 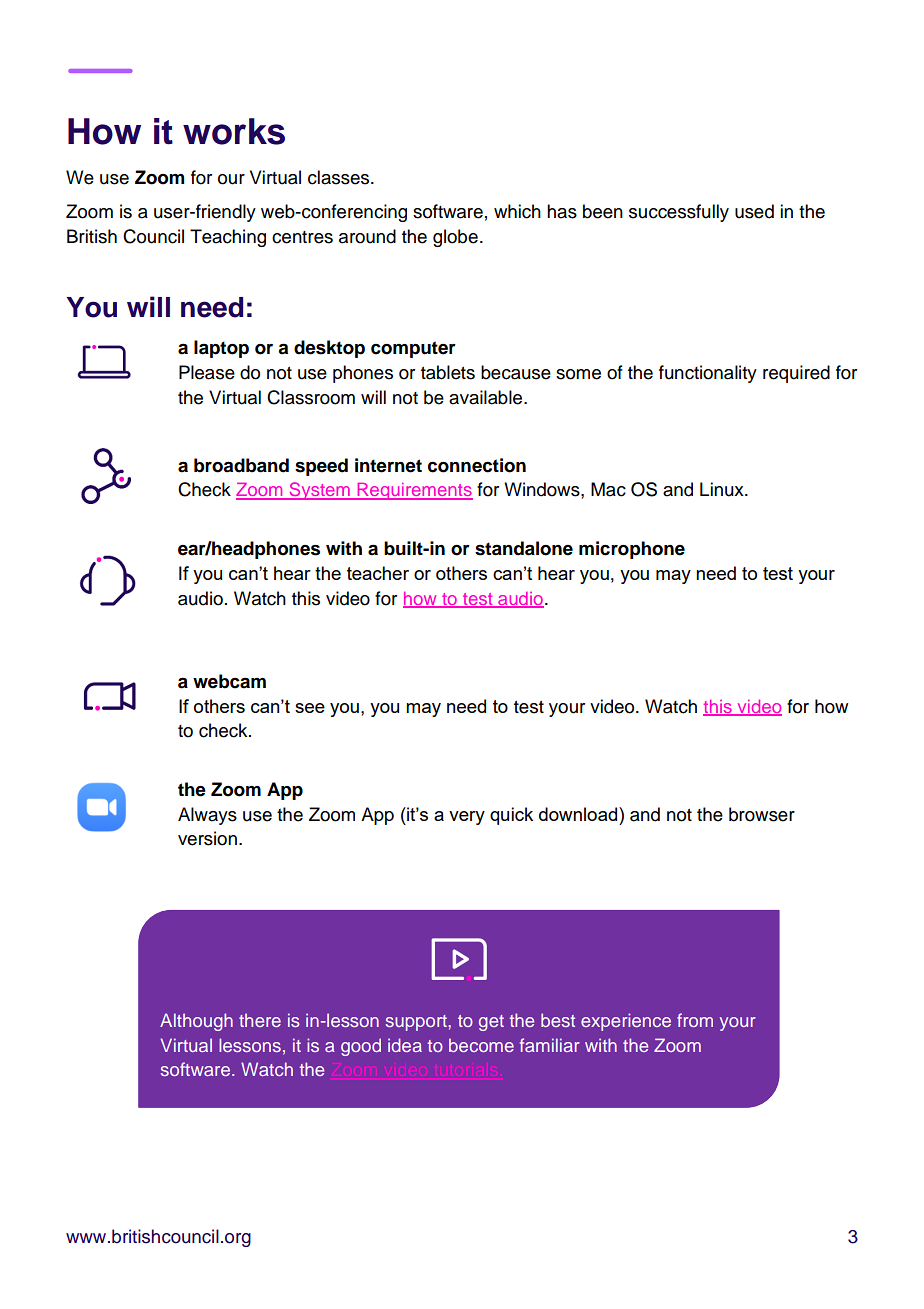 What do you see at coordinates (516, 372) in the document?
I see `because` at bounding box center [516, 372].
